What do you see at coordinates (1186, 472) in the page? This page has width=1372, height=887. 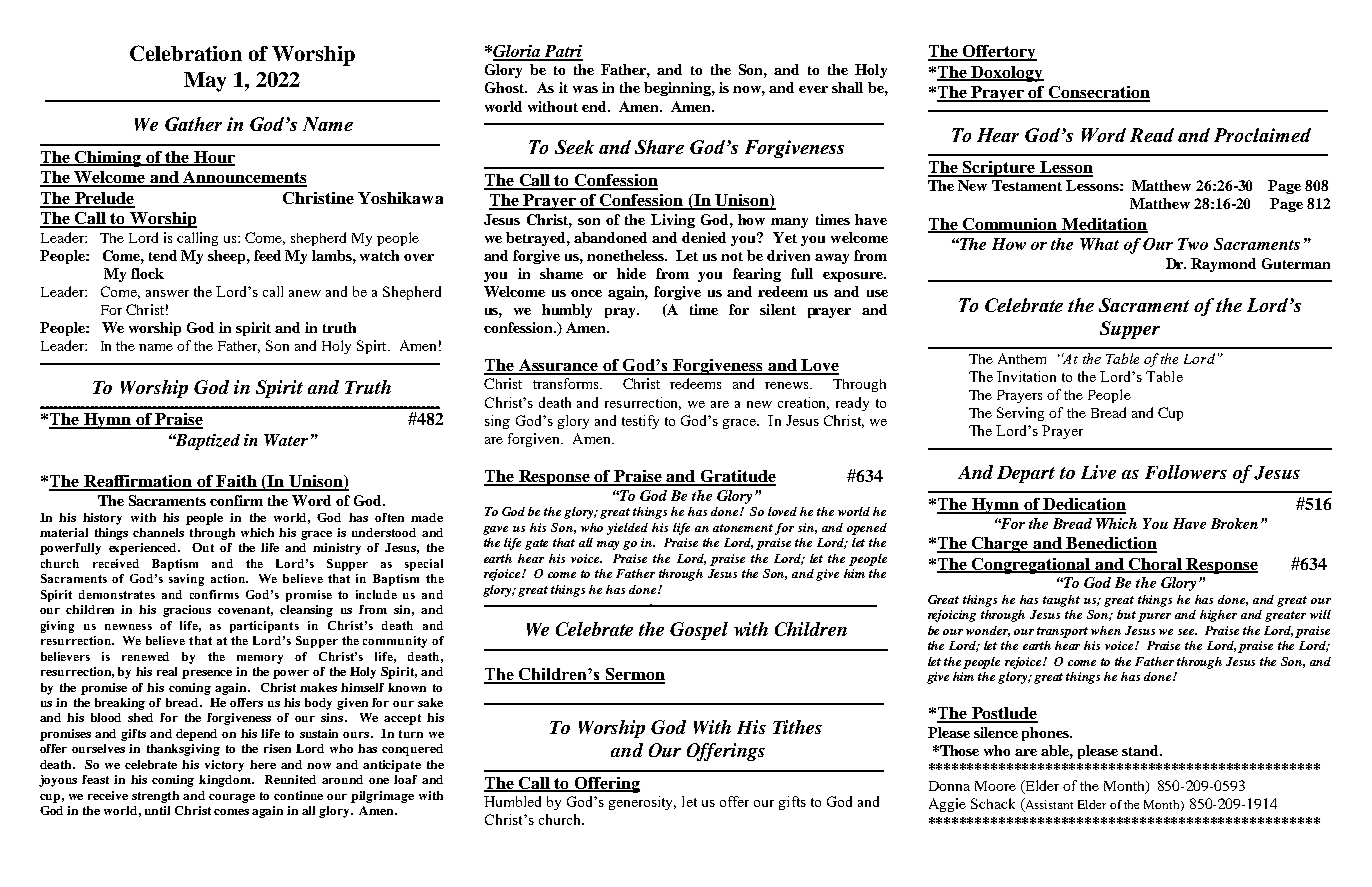 I see `Followers` at bounding box center [1186, 472].
